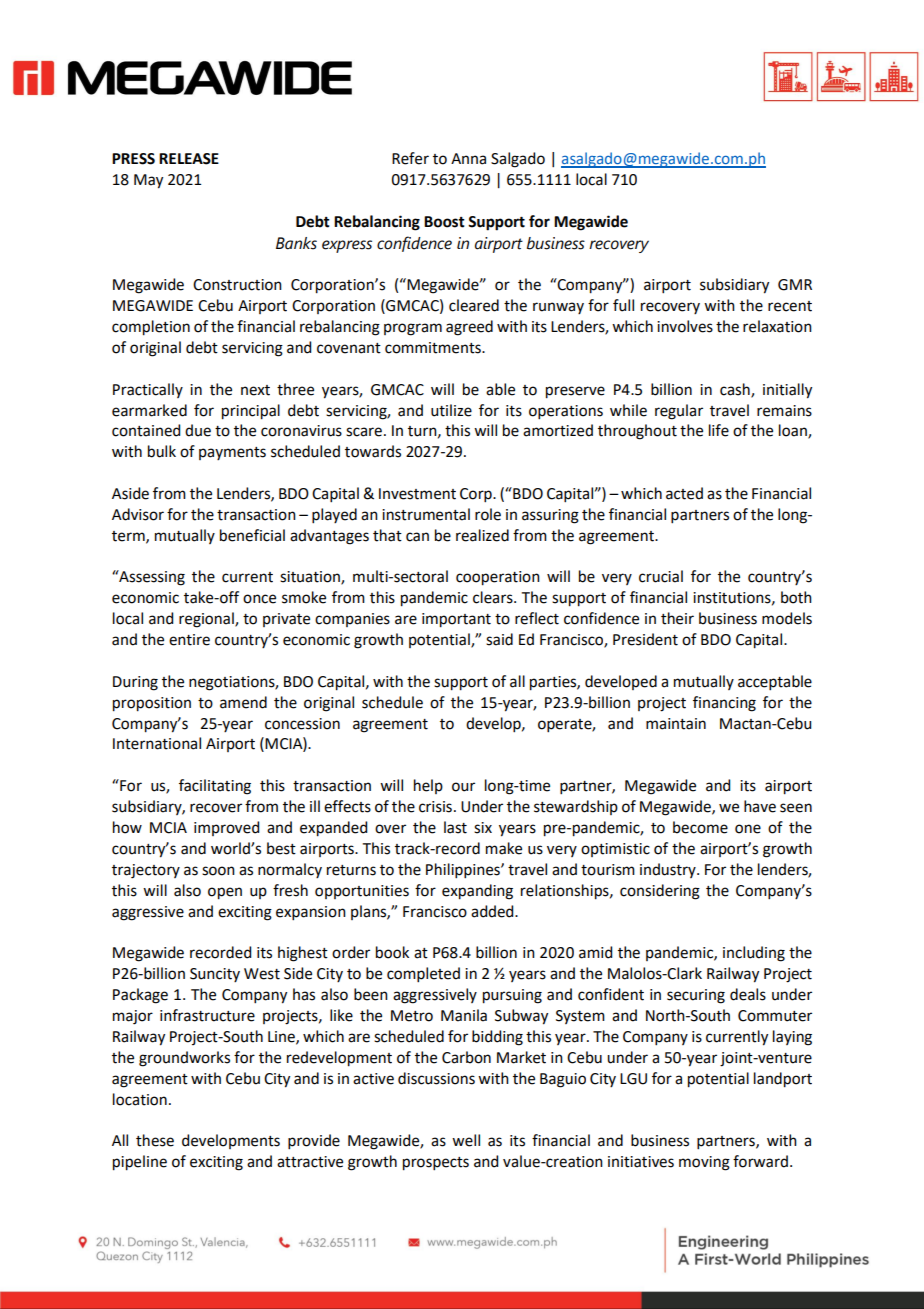 The height and width of the screenshot is (1309, 924). What do you see at coordinates (189, 640) in the screenshot?
I see `entire` at bounding box center [189, 640].
